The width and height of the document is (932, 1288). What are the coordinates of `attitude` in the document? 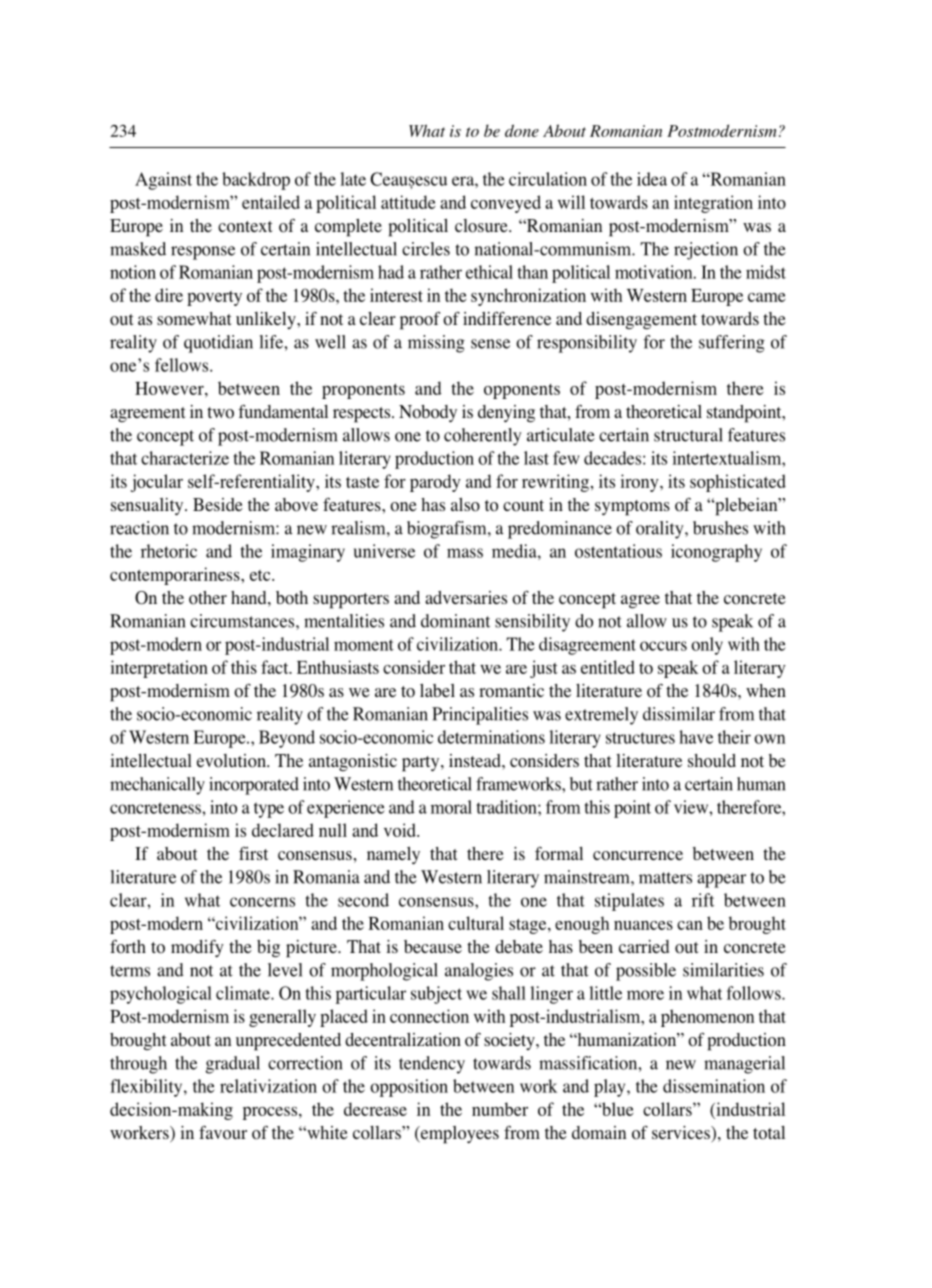 It's located at (408, 202).
